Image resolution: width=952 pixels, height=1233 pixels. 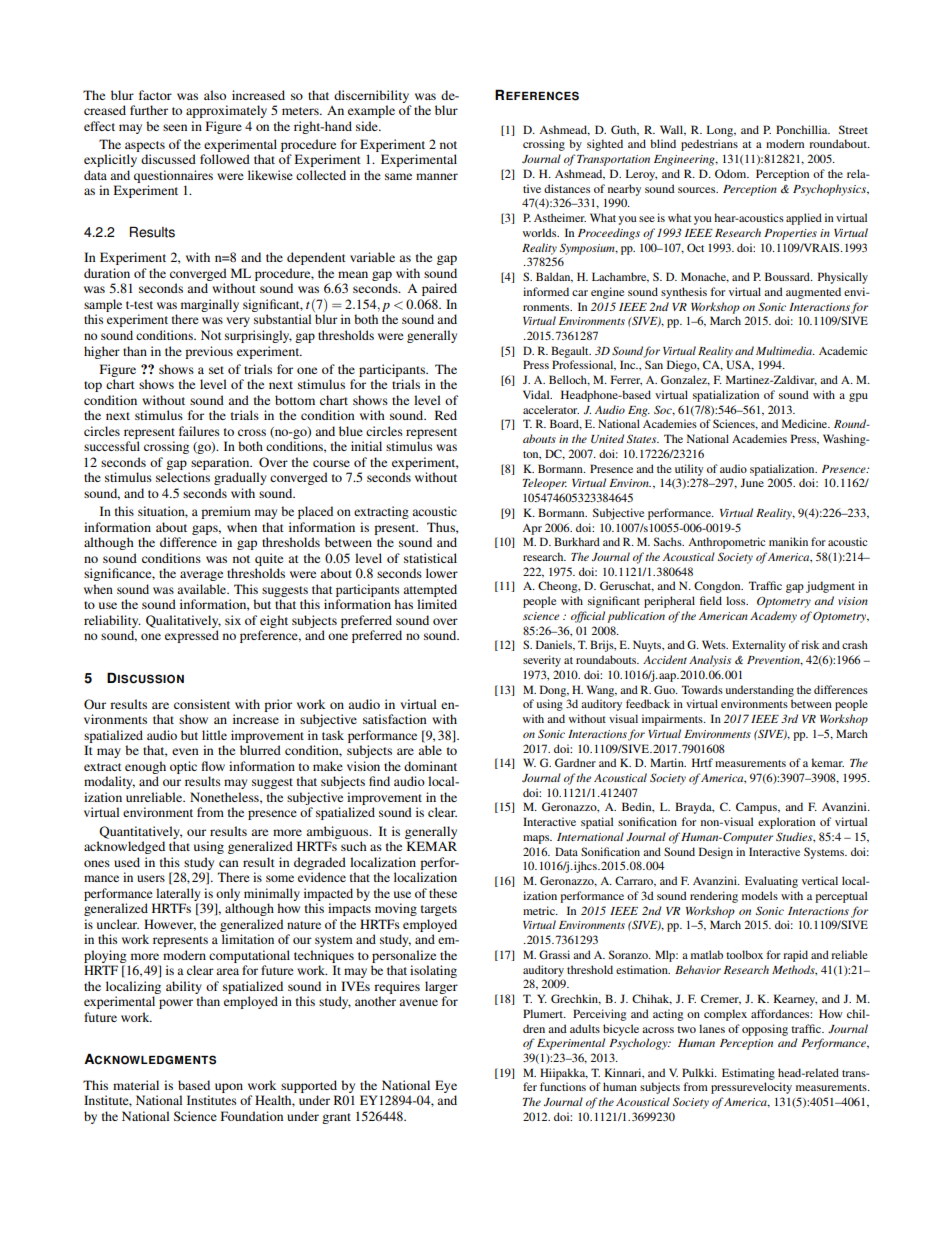 I want to click on Academy, so click(x=773, y=617).
